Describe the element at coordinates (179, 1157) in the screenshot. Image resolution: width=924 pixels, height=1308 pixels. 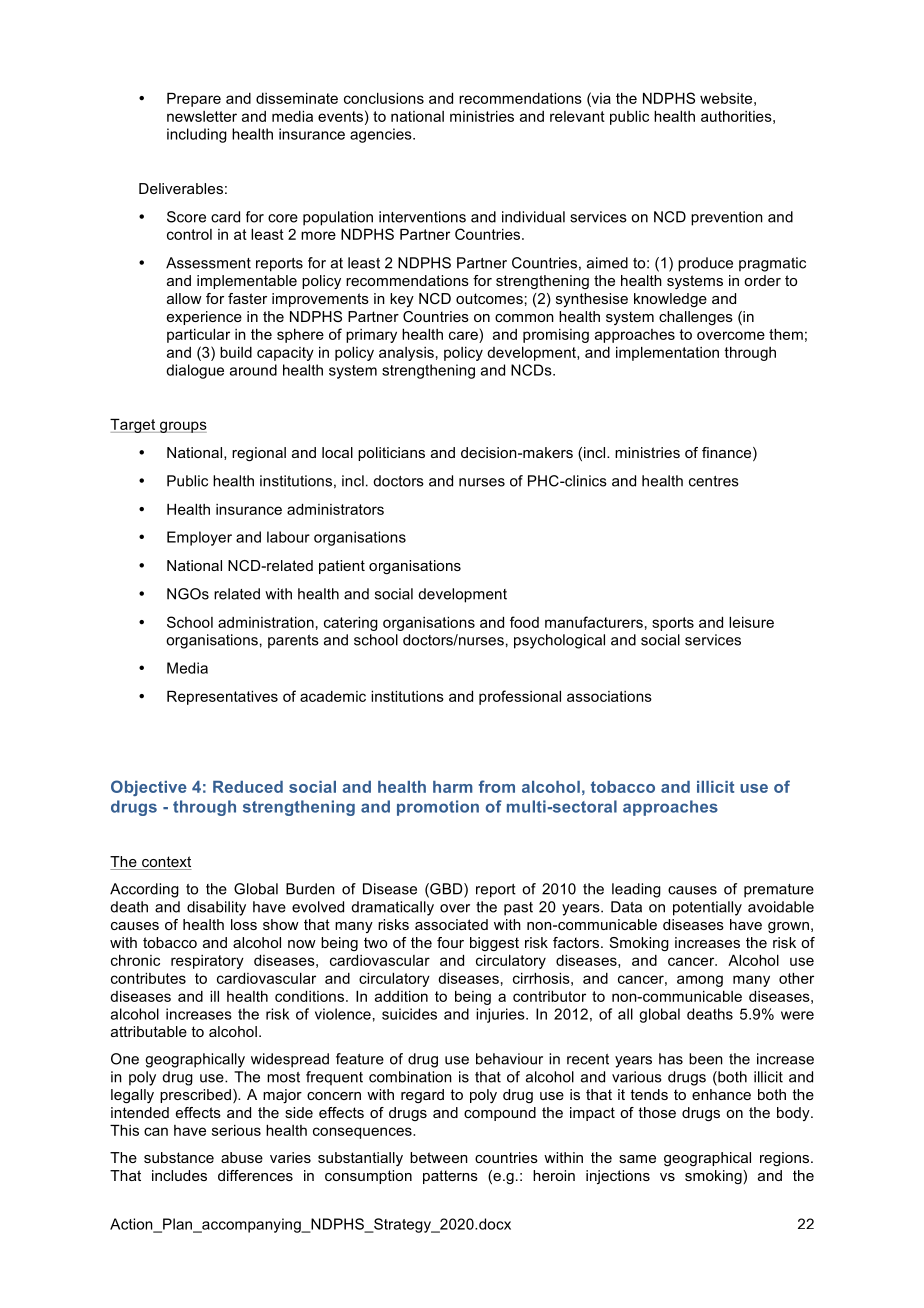
I see `substance` at that location.
